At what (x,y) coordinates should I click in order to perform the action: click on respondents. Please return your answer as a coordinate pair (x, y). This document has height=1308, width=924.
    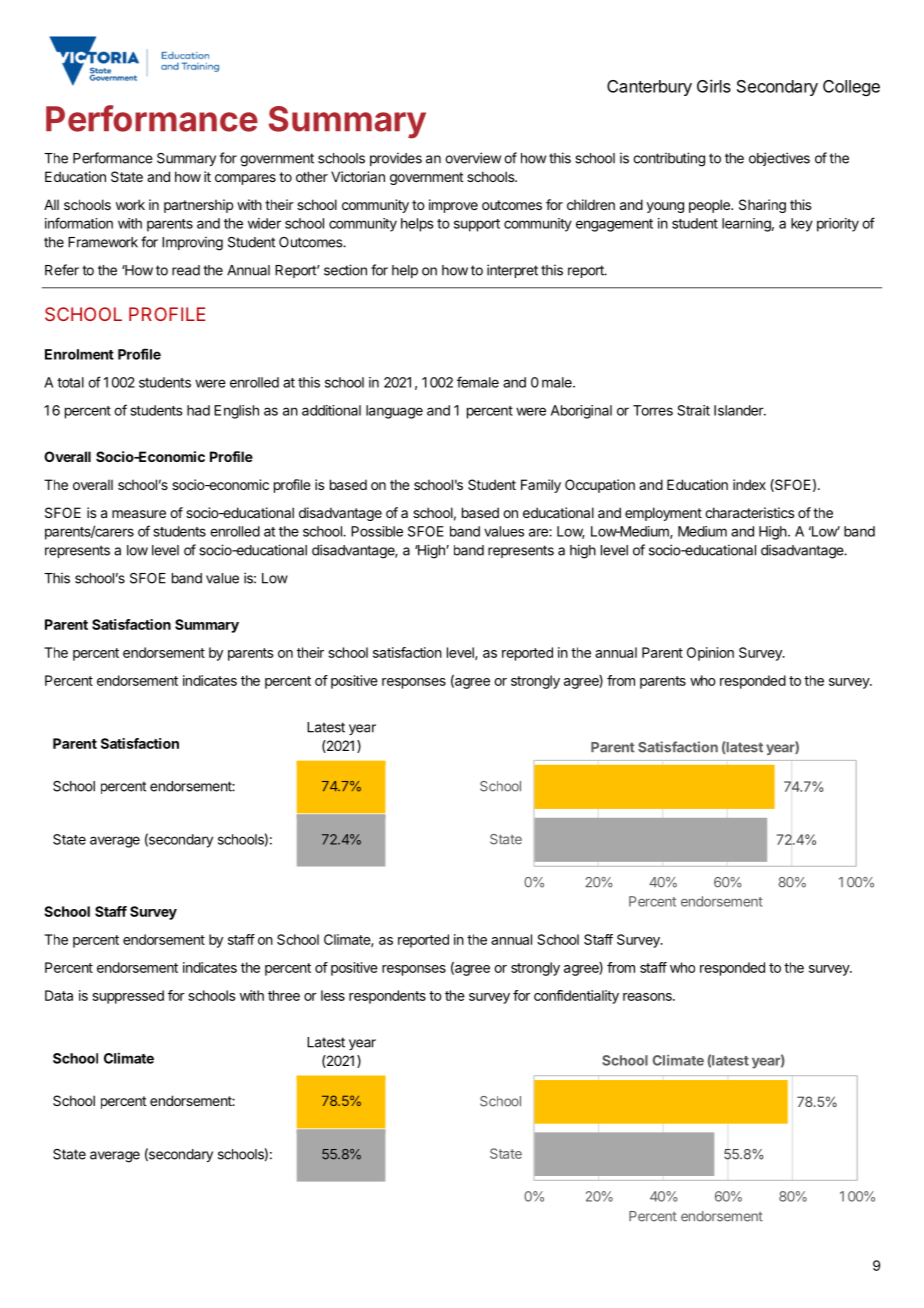
    Looking at the image, I should click on (387, 997).
